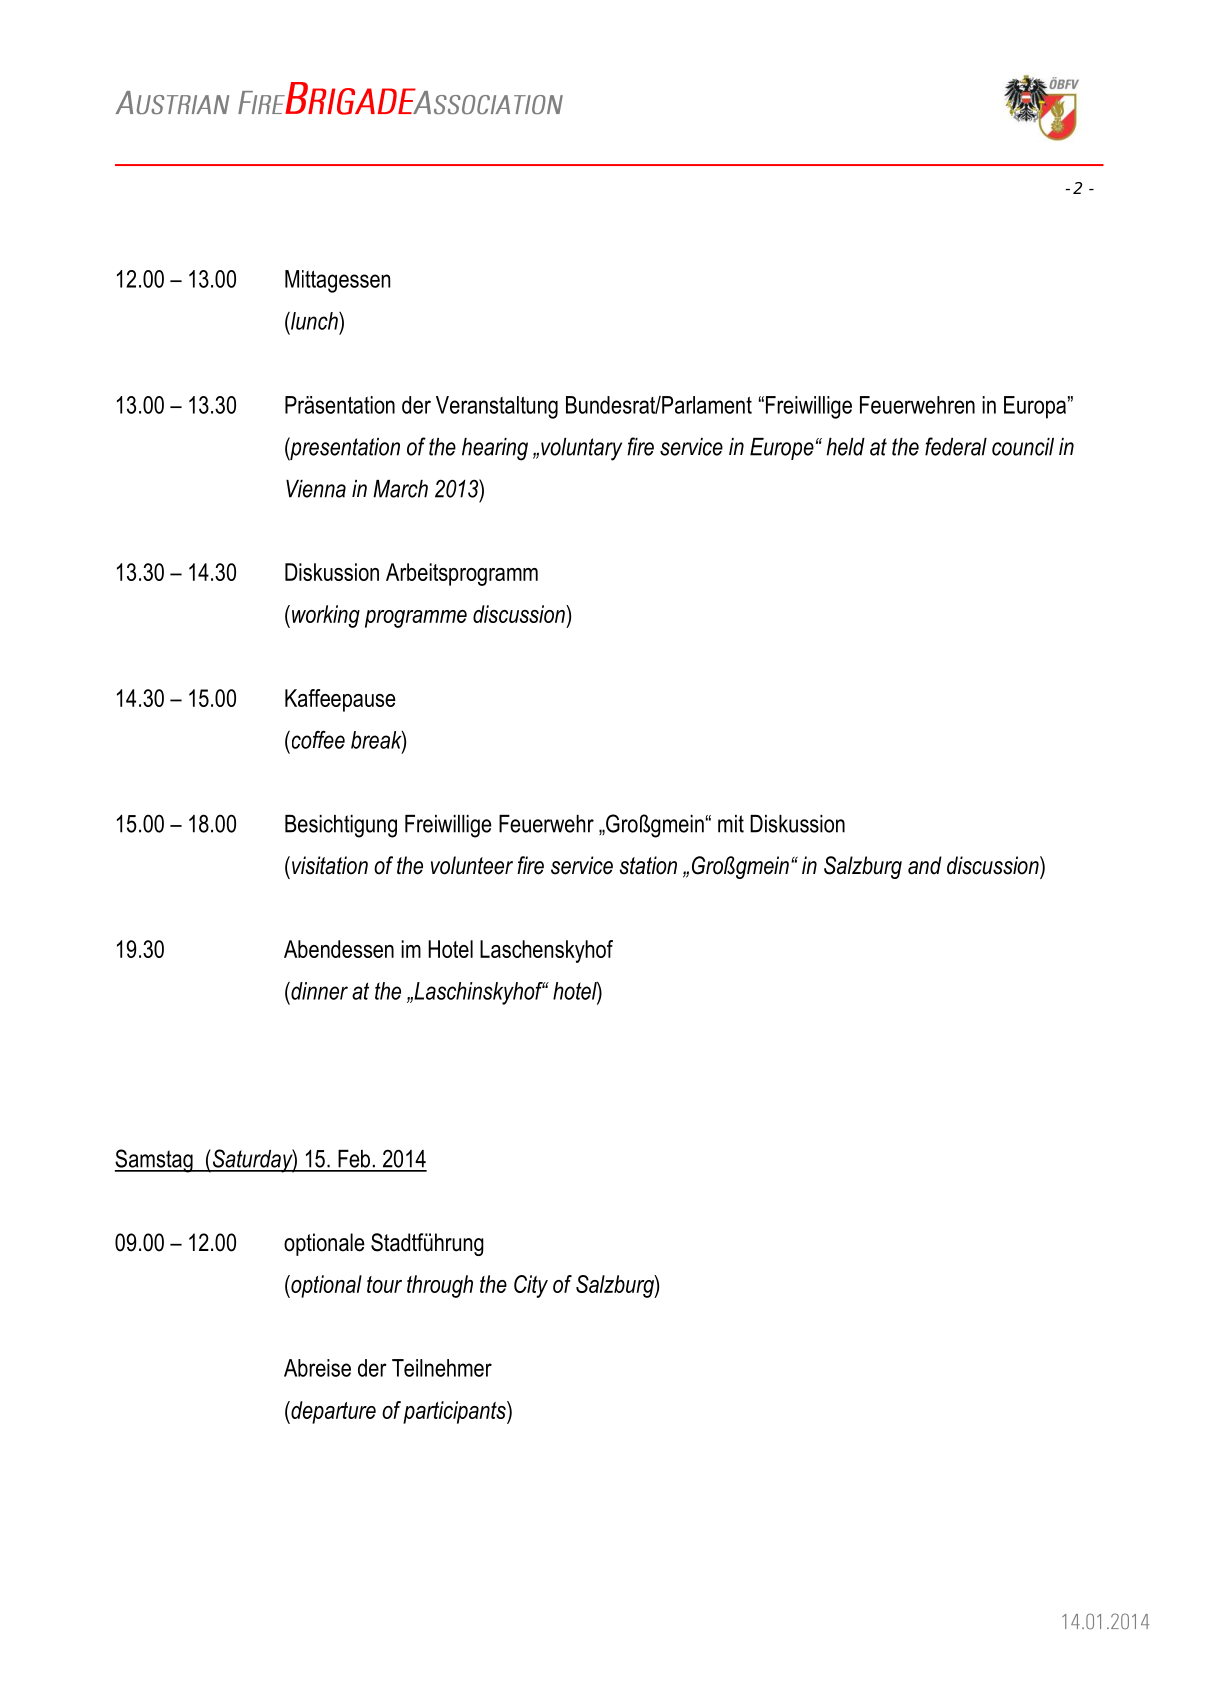 The height and width of the screenshot is (1707, 1207). What do you see at coordinates (531, 1286) in the screenshot?
I see `City` at bounding box center [531, 1286].
